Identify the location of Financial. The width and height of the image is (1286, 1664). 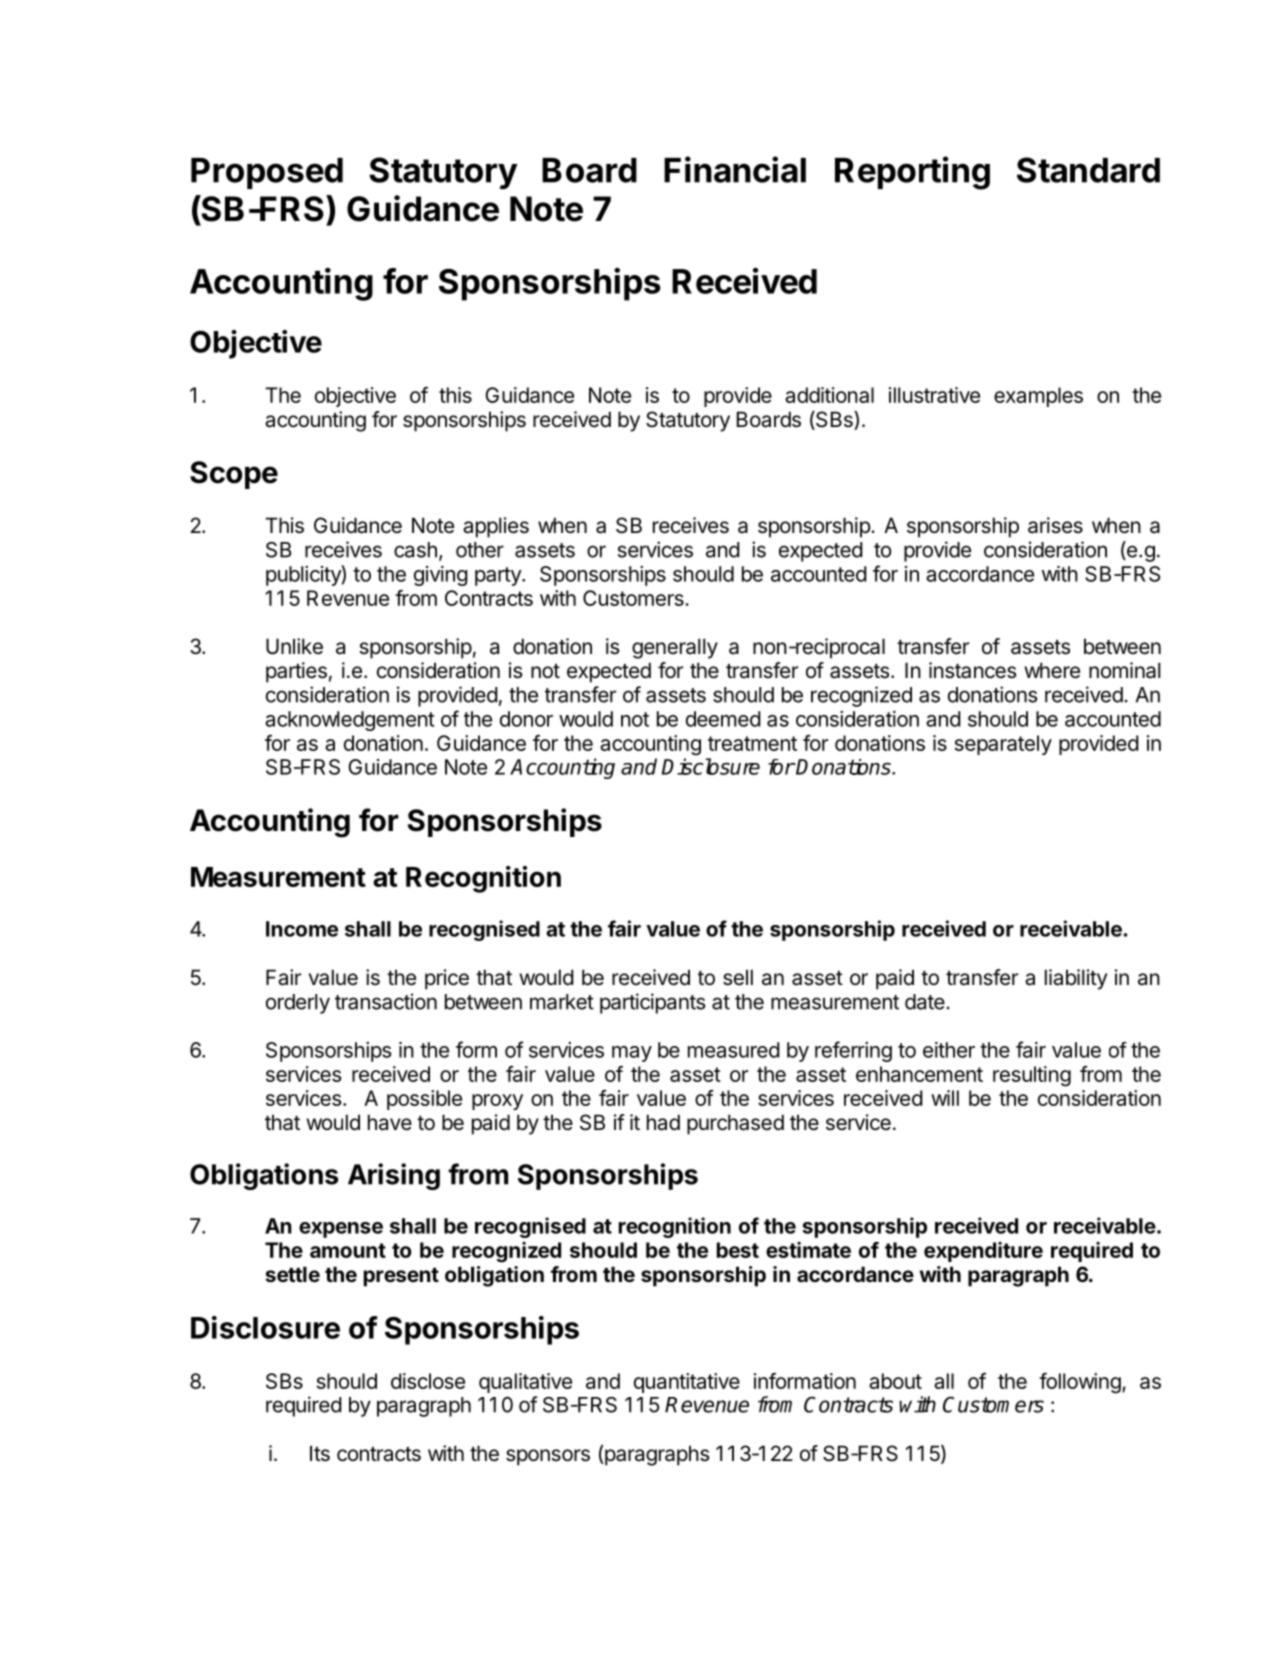
(735, 169).
